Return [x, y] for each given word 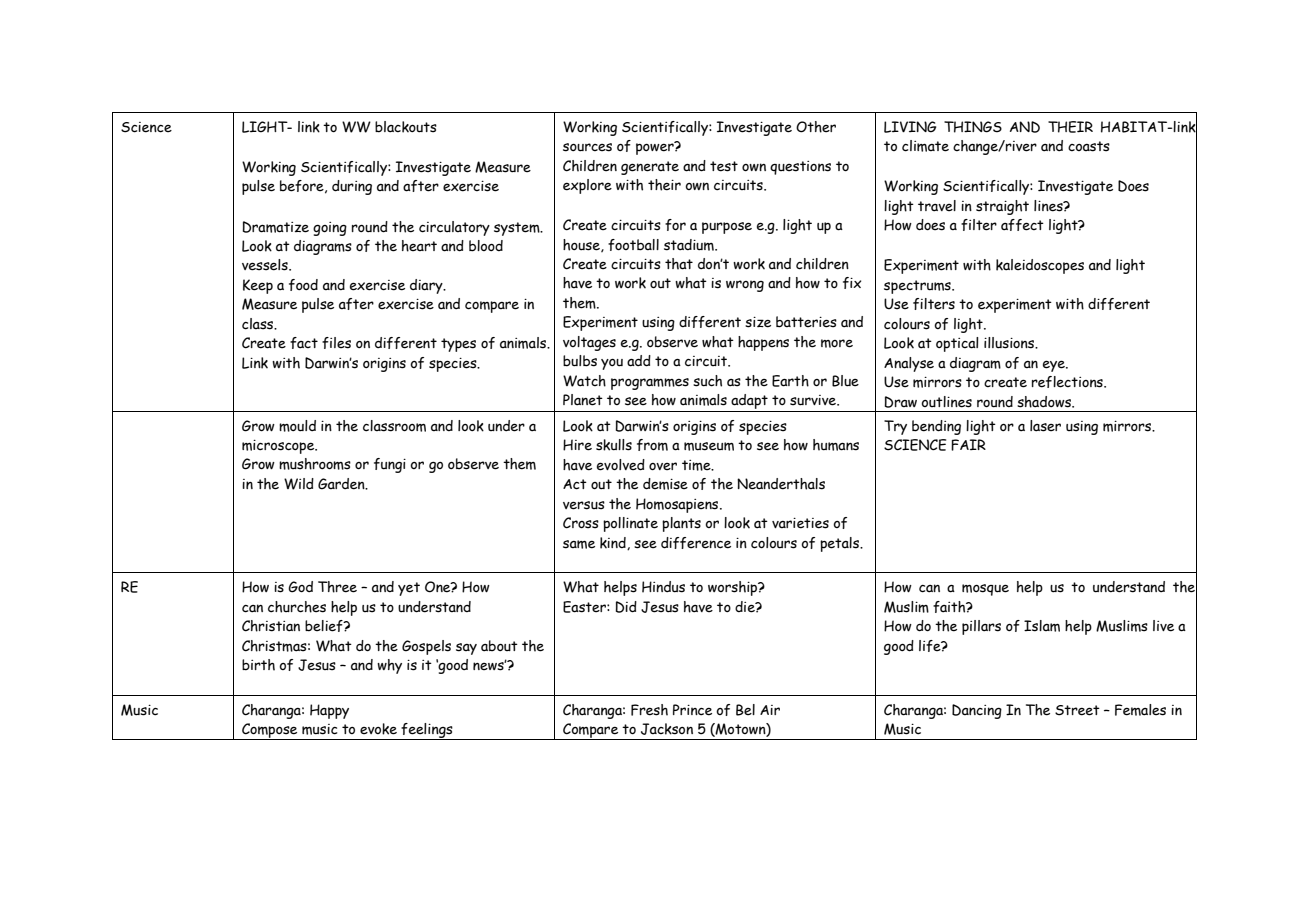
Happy [329, 711]
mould [297, 426]
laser [1045, 426]
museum [709, 446]
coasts [1089, 146]
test [724, 166]
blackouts [406, 127]
